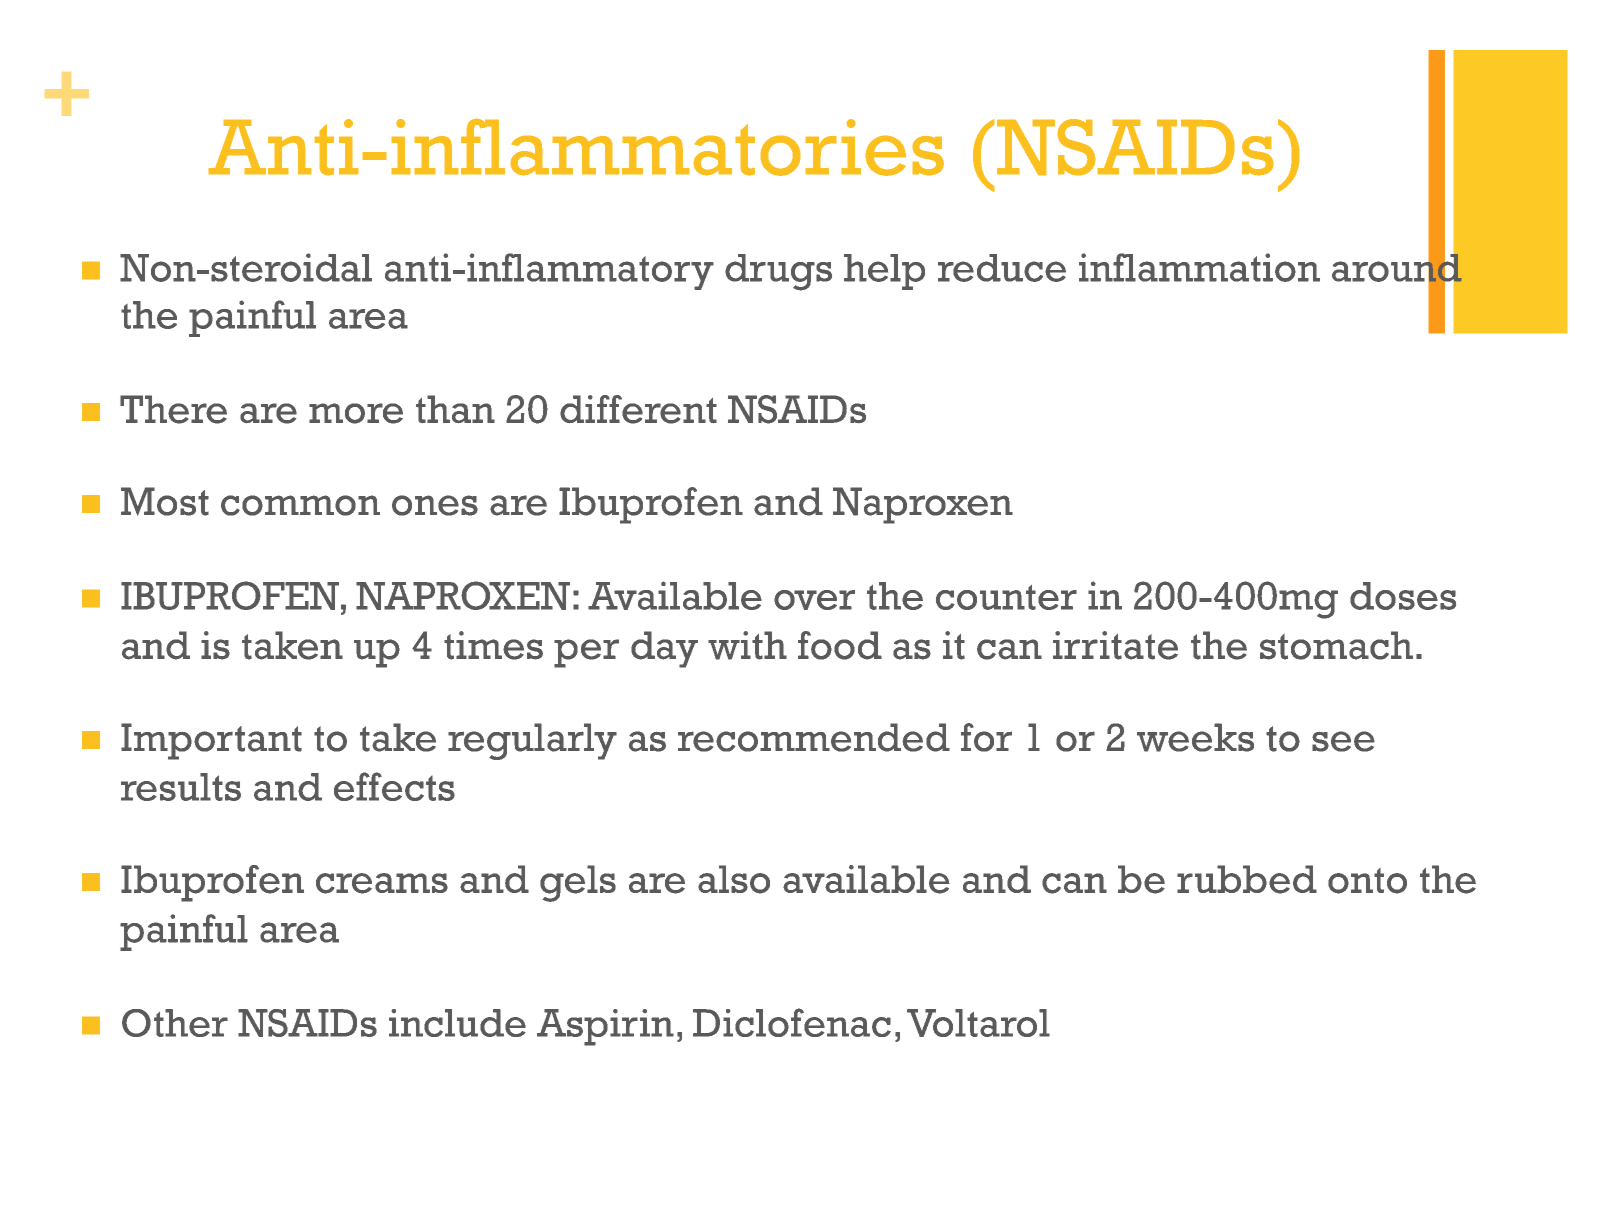 The image size is (1619, 1214). Describe the element at coordinates (814, 737) in the document. I see `recommended` at that location.
